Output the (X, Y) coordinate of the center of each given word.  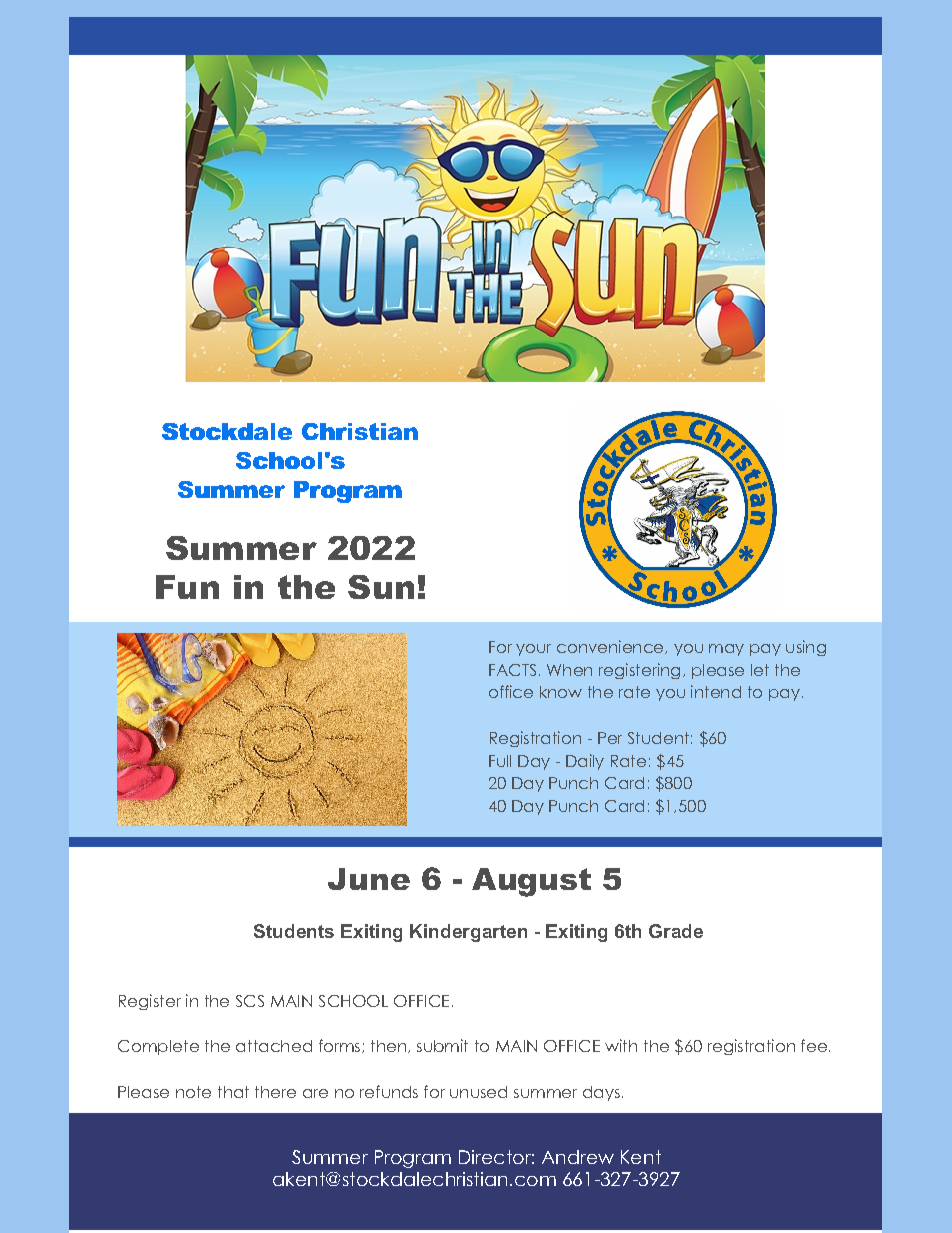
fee (814, 1045)
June (369, 879)
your (533, 650)
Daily (585, 762)
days (601, 1093)
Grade (676, 931)
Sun (381, 587)
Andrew (578, 1157)
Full (500, 761)
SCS (250, 1001)
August (531, 882)
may (726, 650)
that (233, 1092)
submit (442, 1045)
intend (716, 691)
